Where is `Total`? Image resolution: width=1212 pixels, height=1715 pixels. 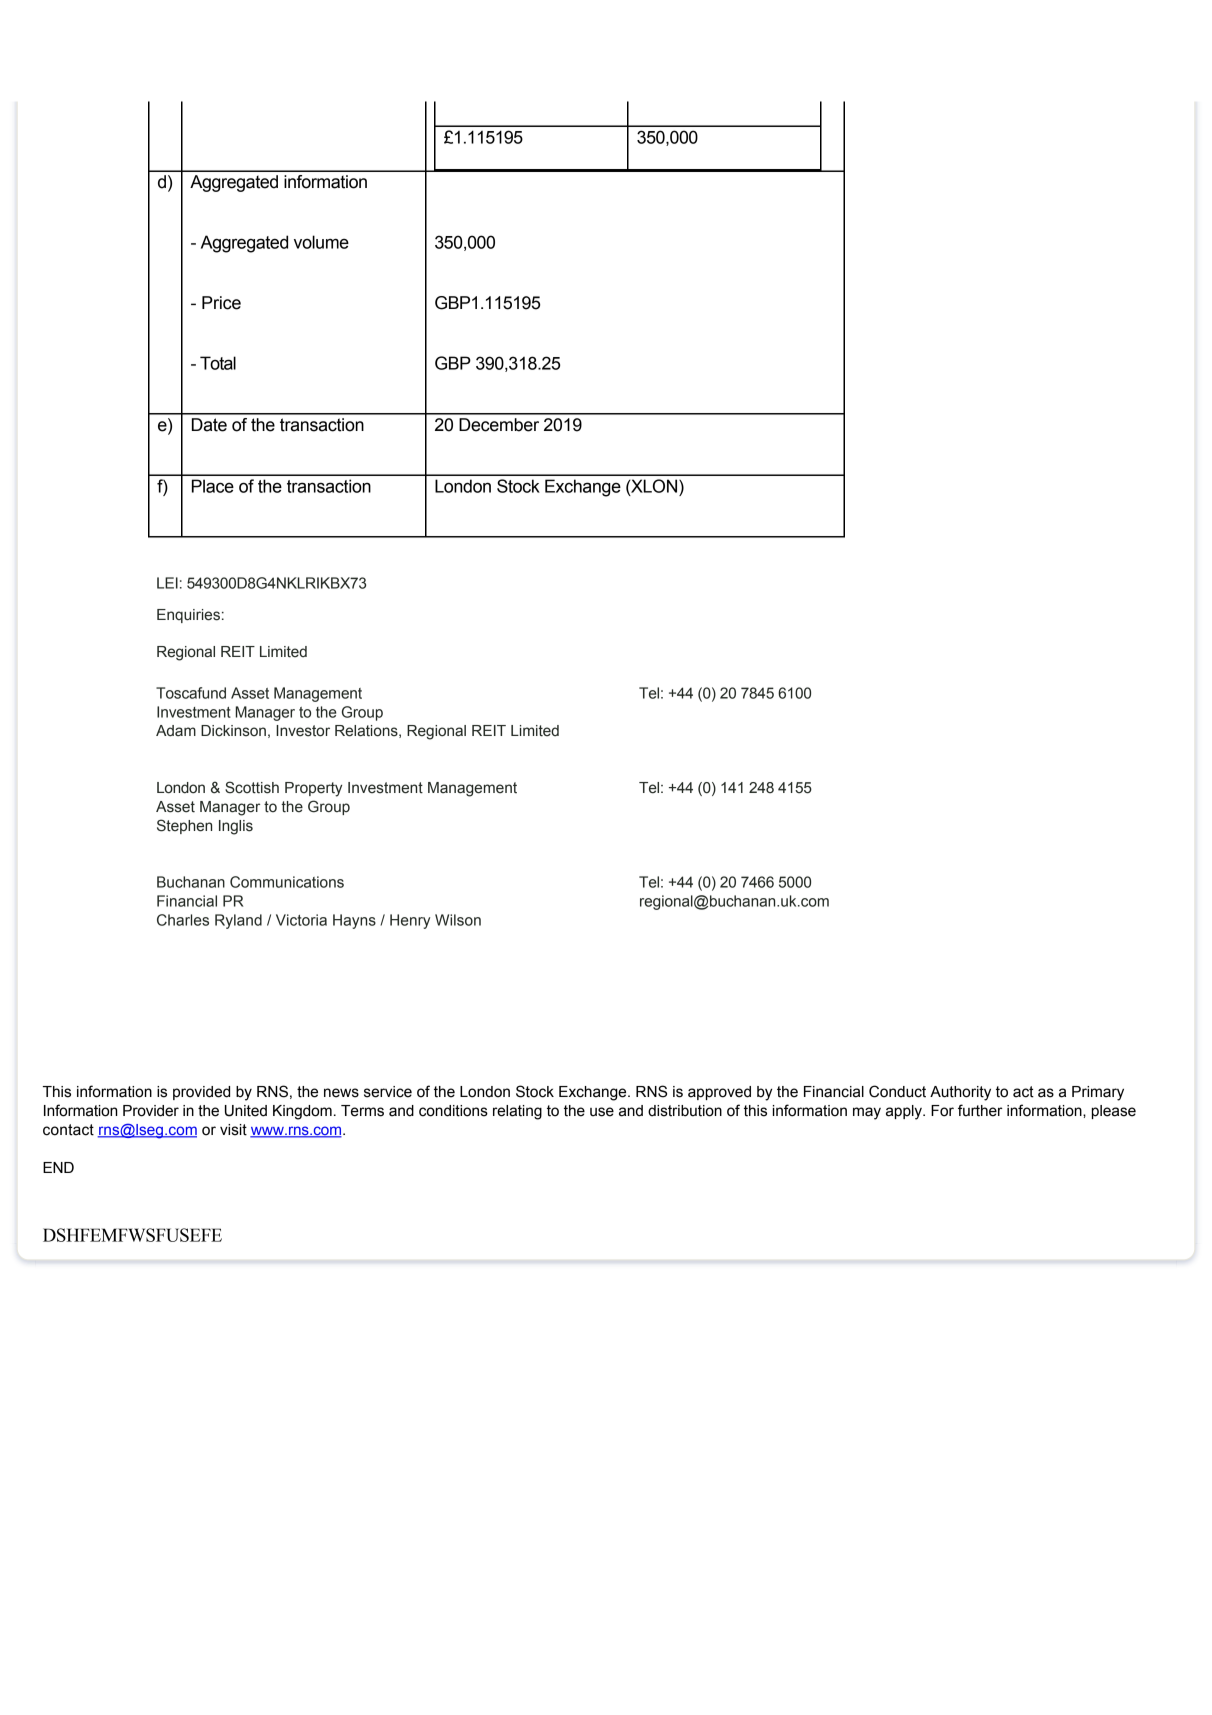 Total is located at coordinates (218, 363).
